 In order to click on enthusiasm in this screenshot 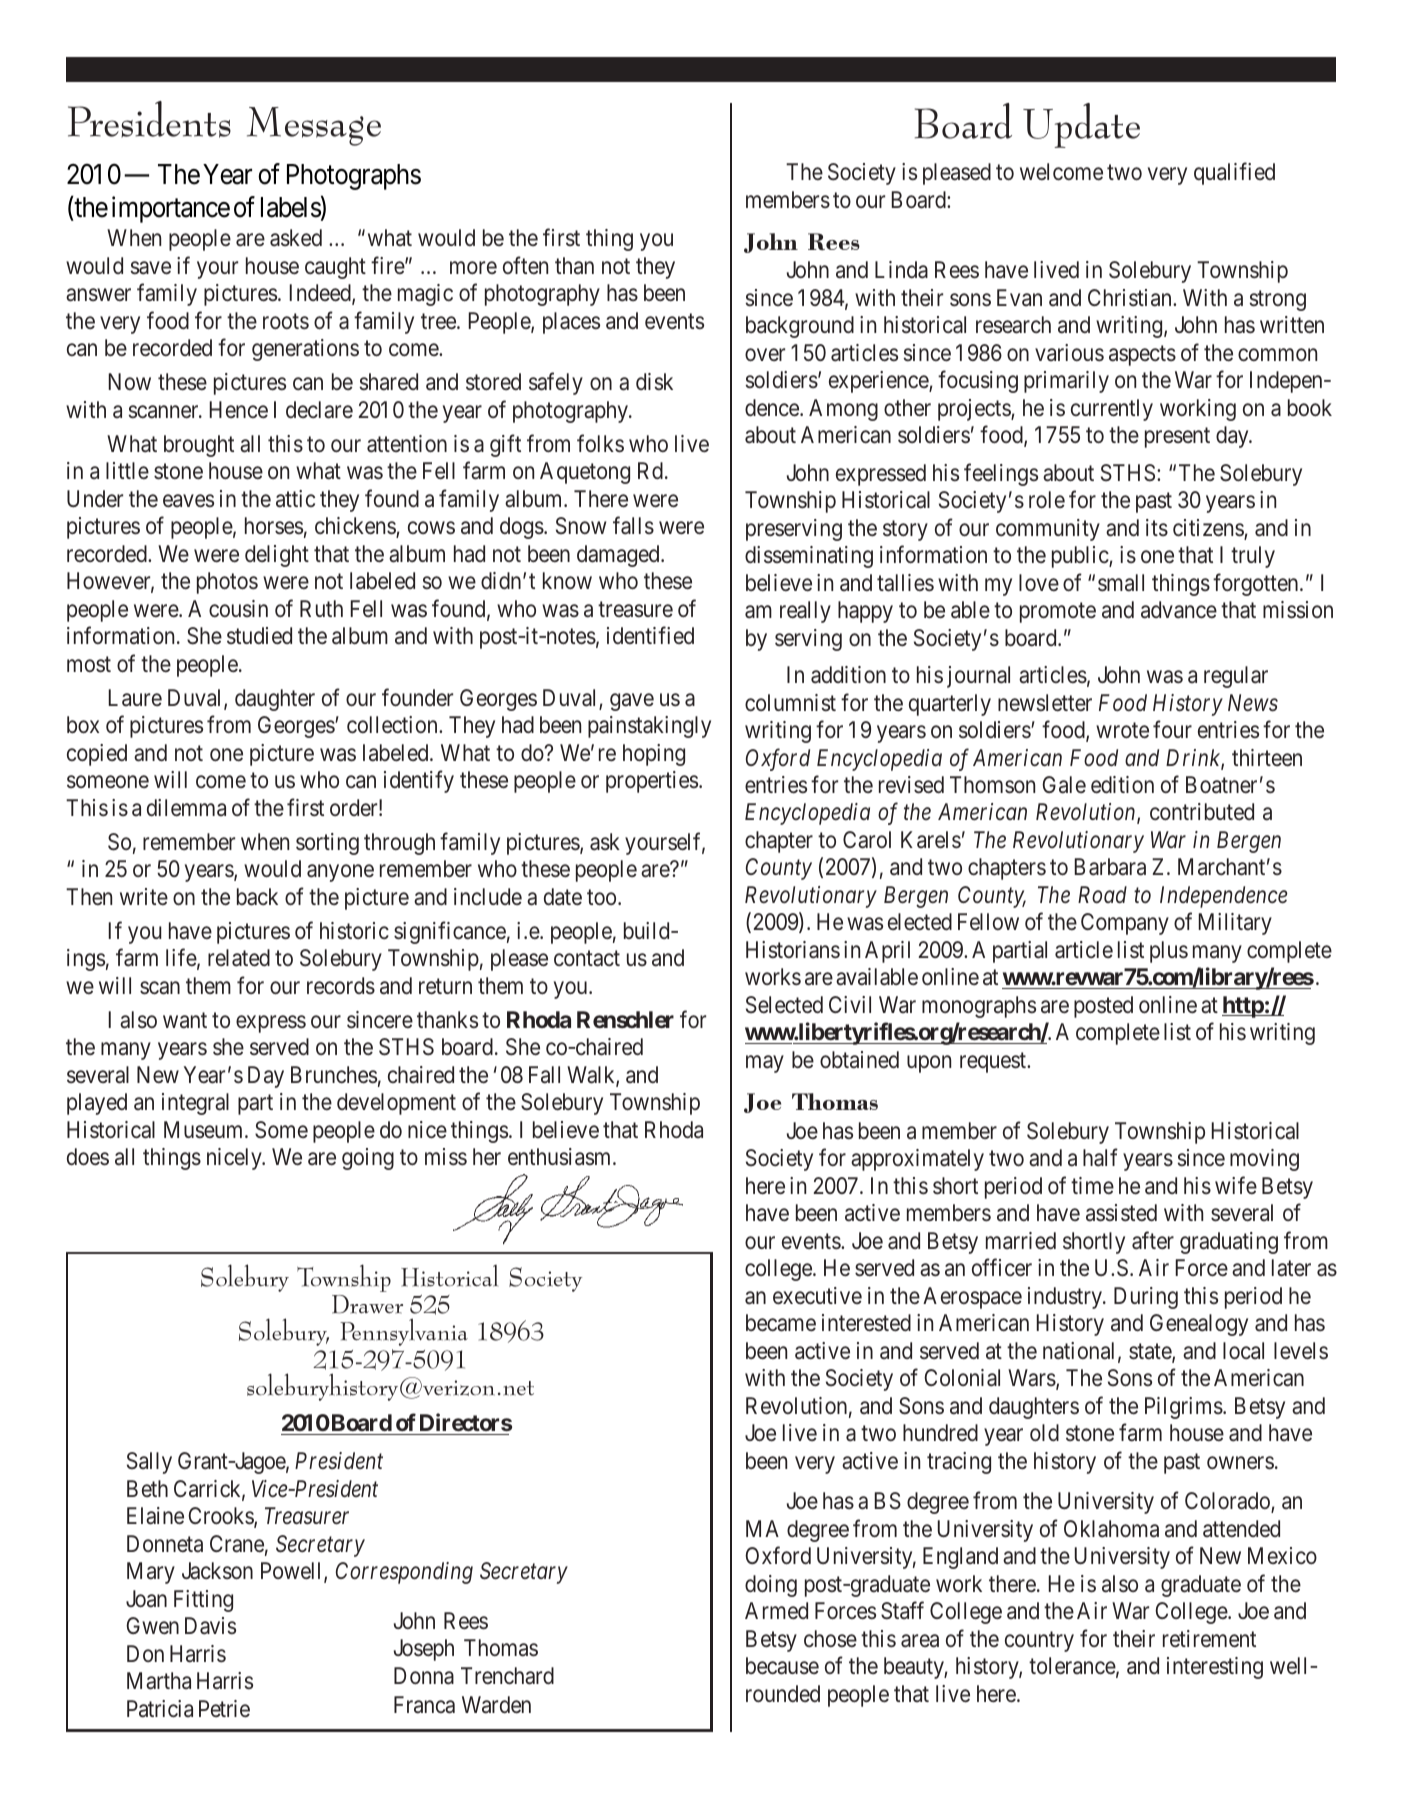, I will do `click(561, 1157)`.
